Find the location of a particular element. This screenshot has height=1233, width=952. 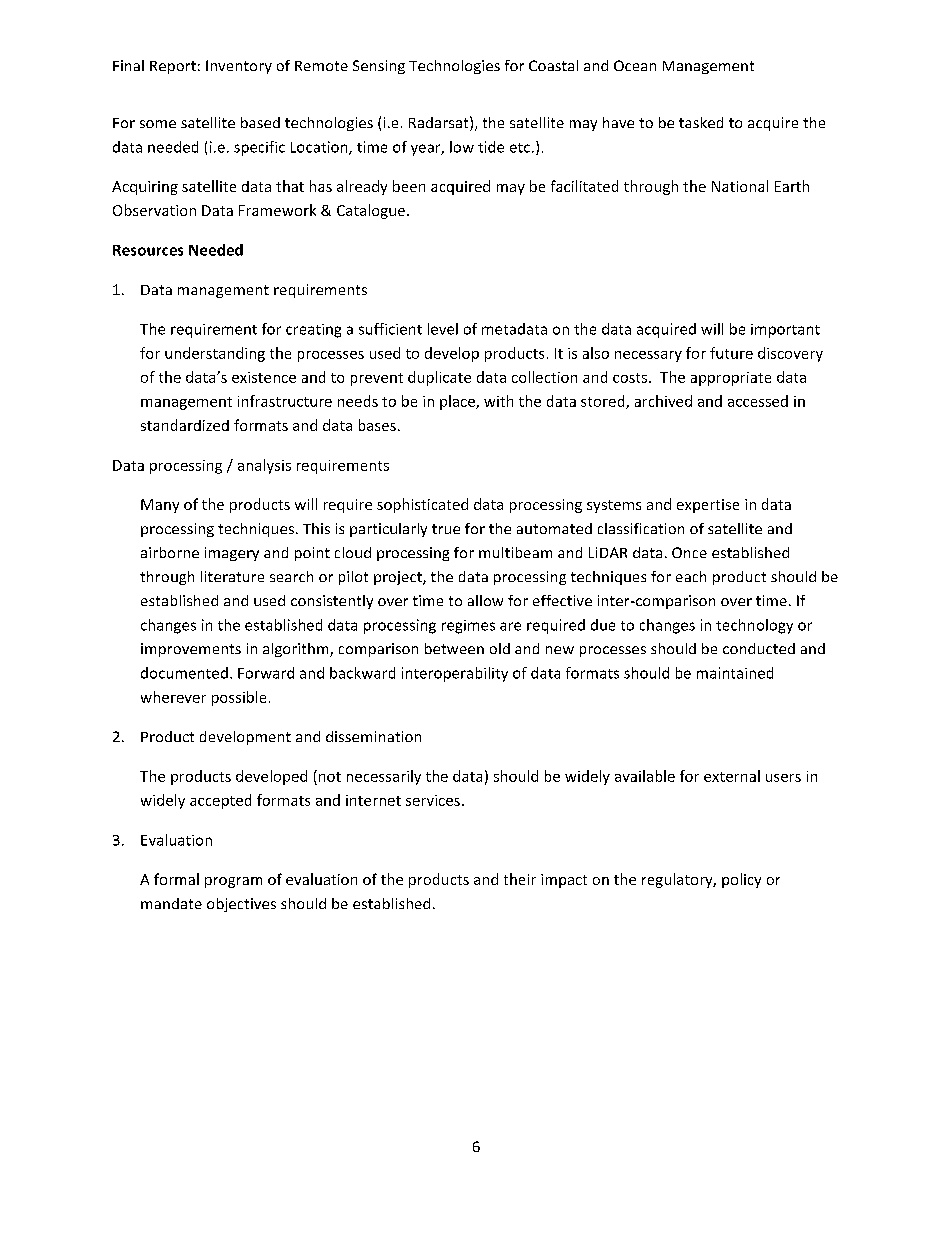

Sensing is located at coordinates (379, 67).
